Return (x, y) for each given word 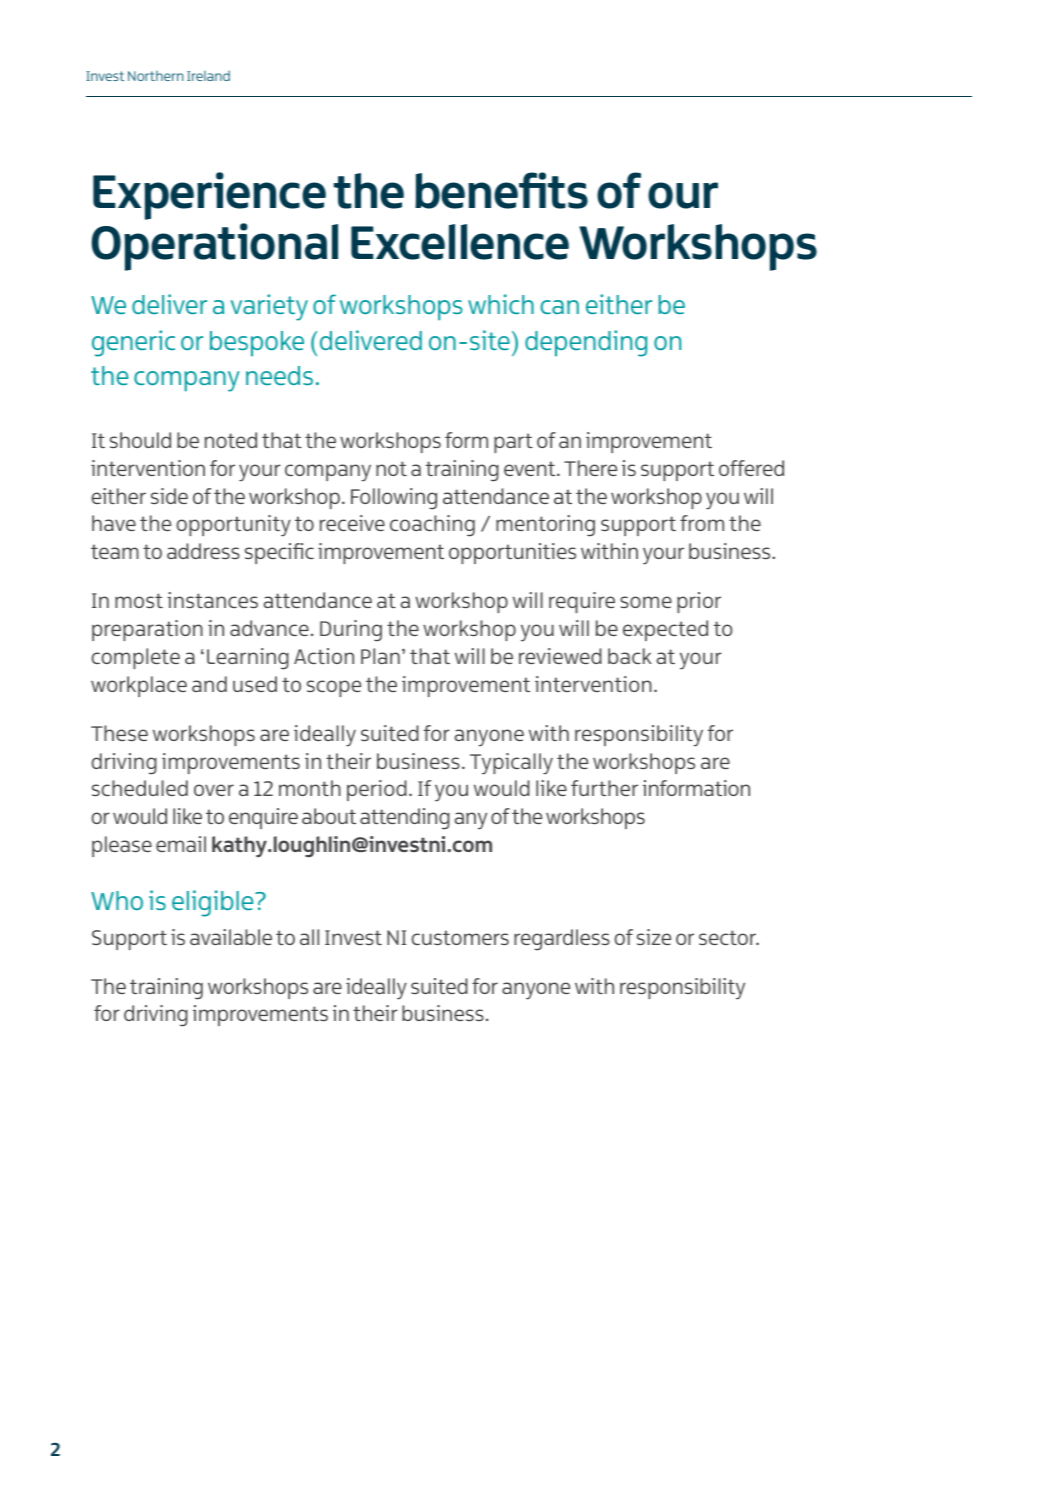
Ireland (208, 75)
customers (460, 937)
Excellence (460, 242)
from (702, 523)
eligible (214, 903)
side (169, 496)
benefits (501, 190)
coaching (432, 526)
